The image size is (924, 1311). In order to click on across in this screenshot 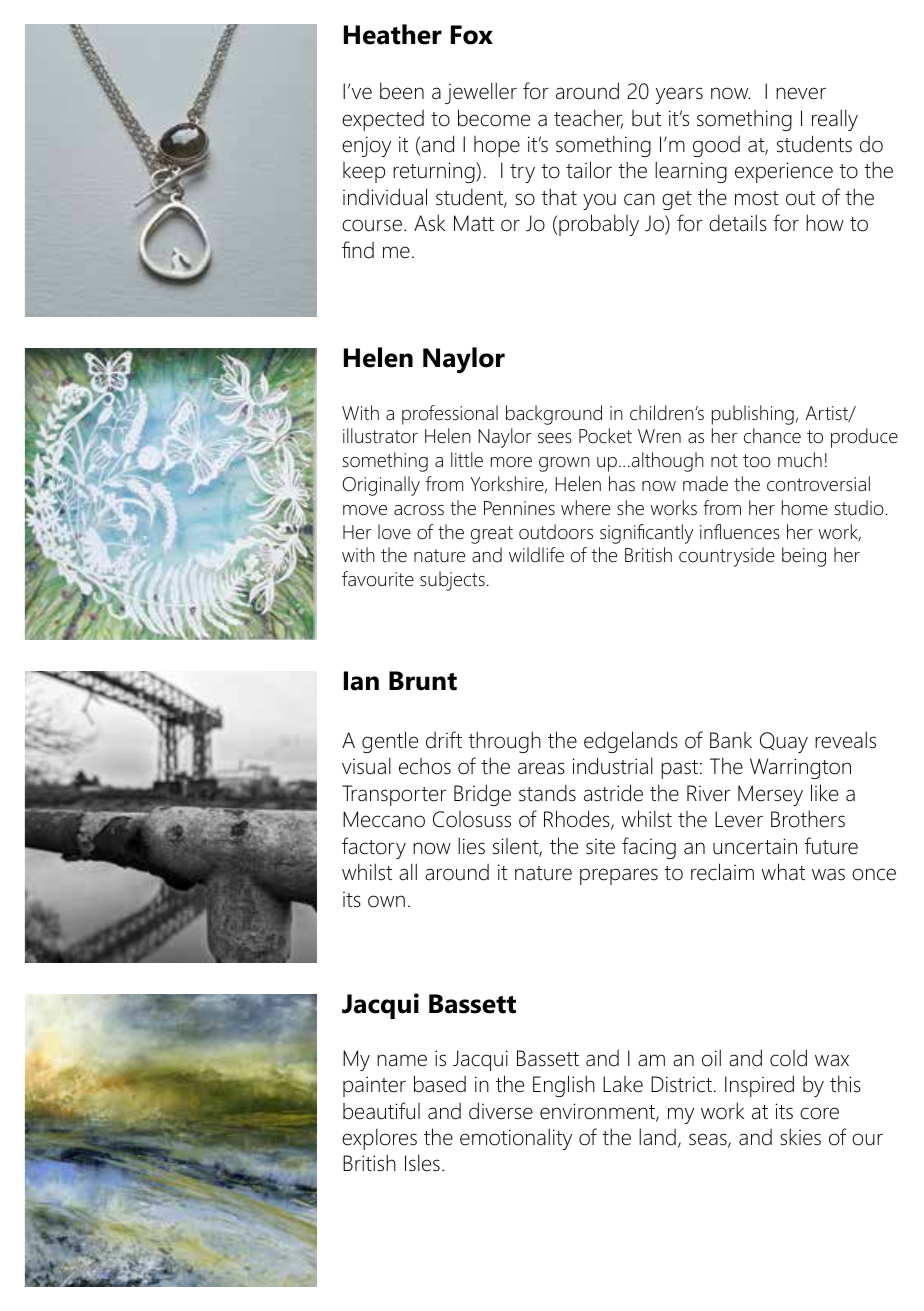, I will do `click(419, 510)`.
